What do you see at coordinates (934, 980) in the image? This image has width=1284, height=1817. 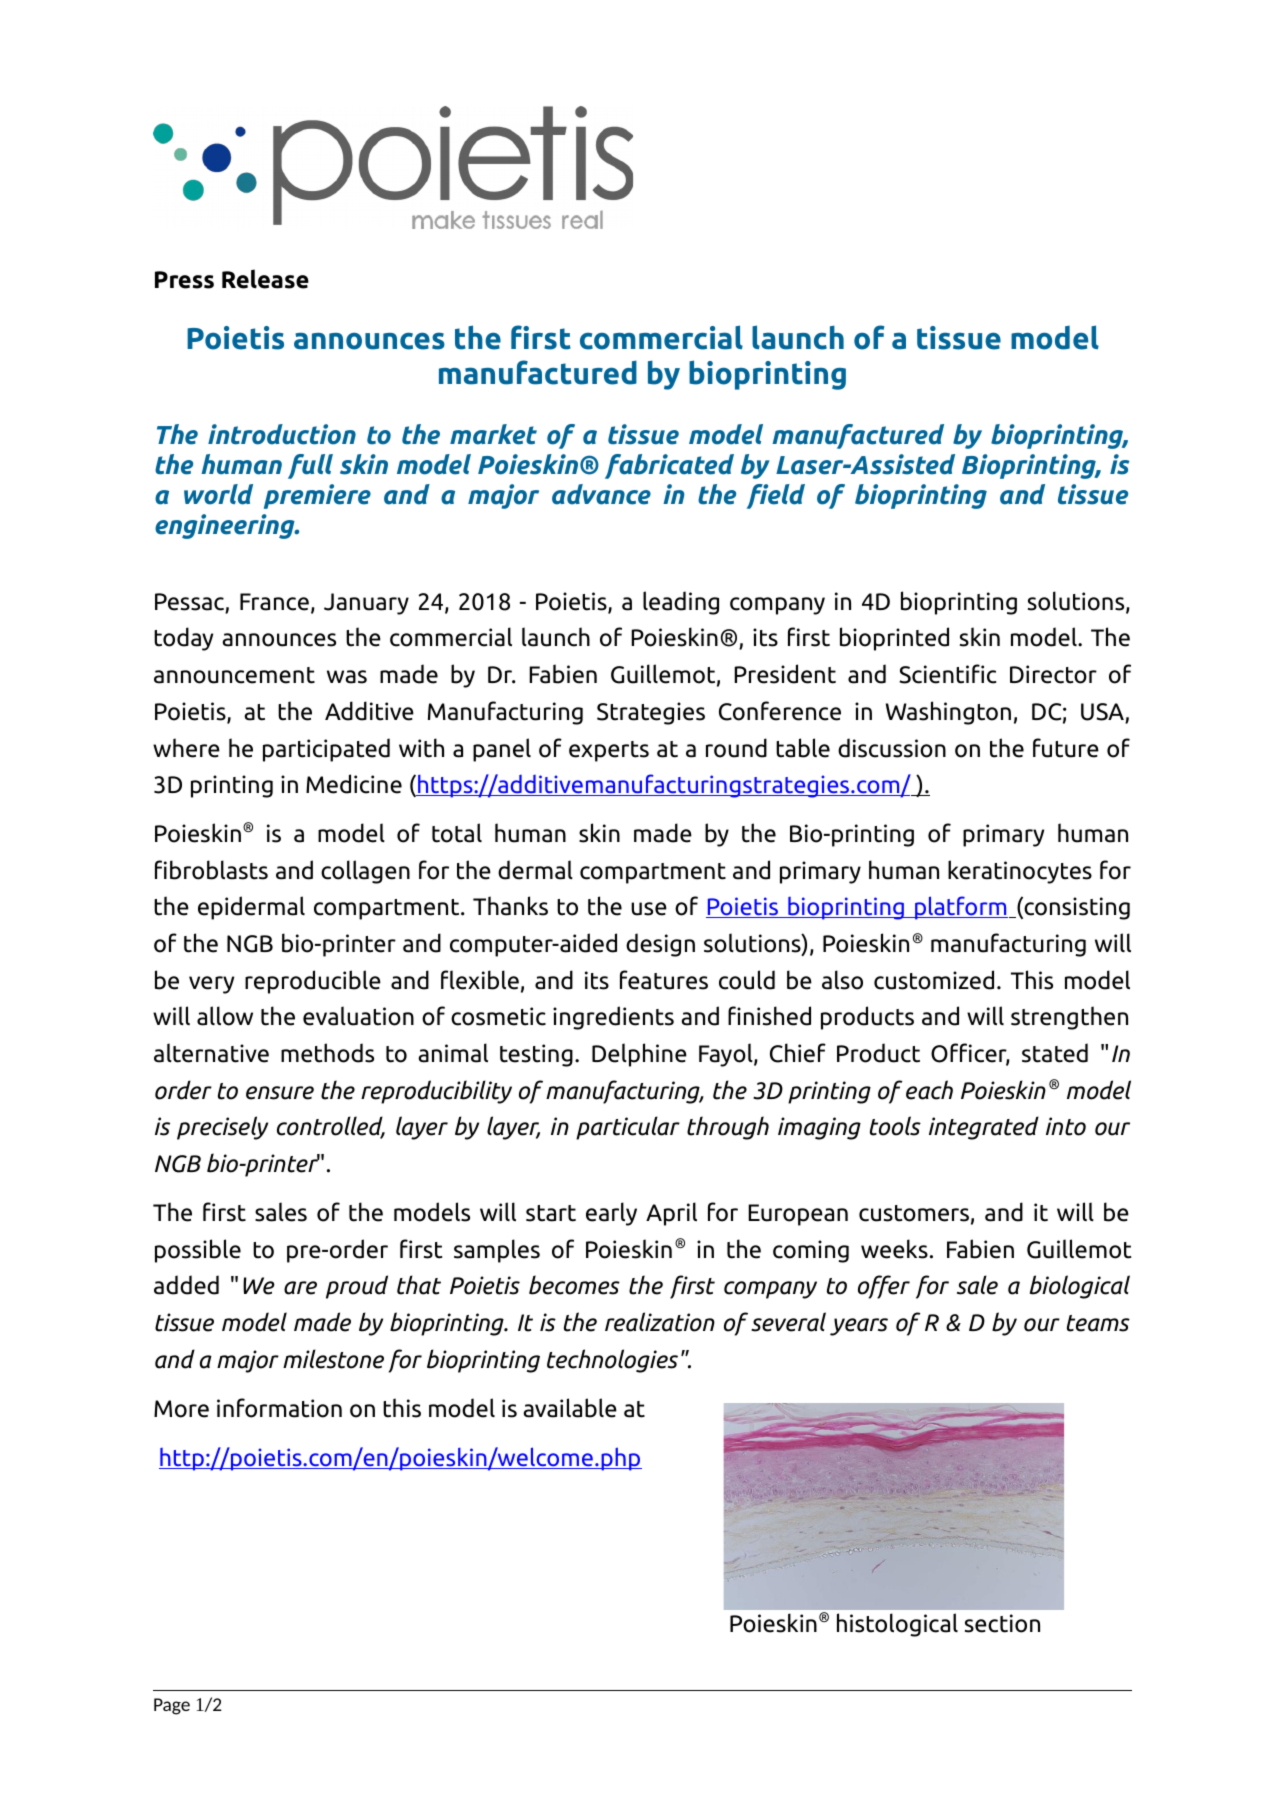 I see `customized` at bounding box center [934, 980].
